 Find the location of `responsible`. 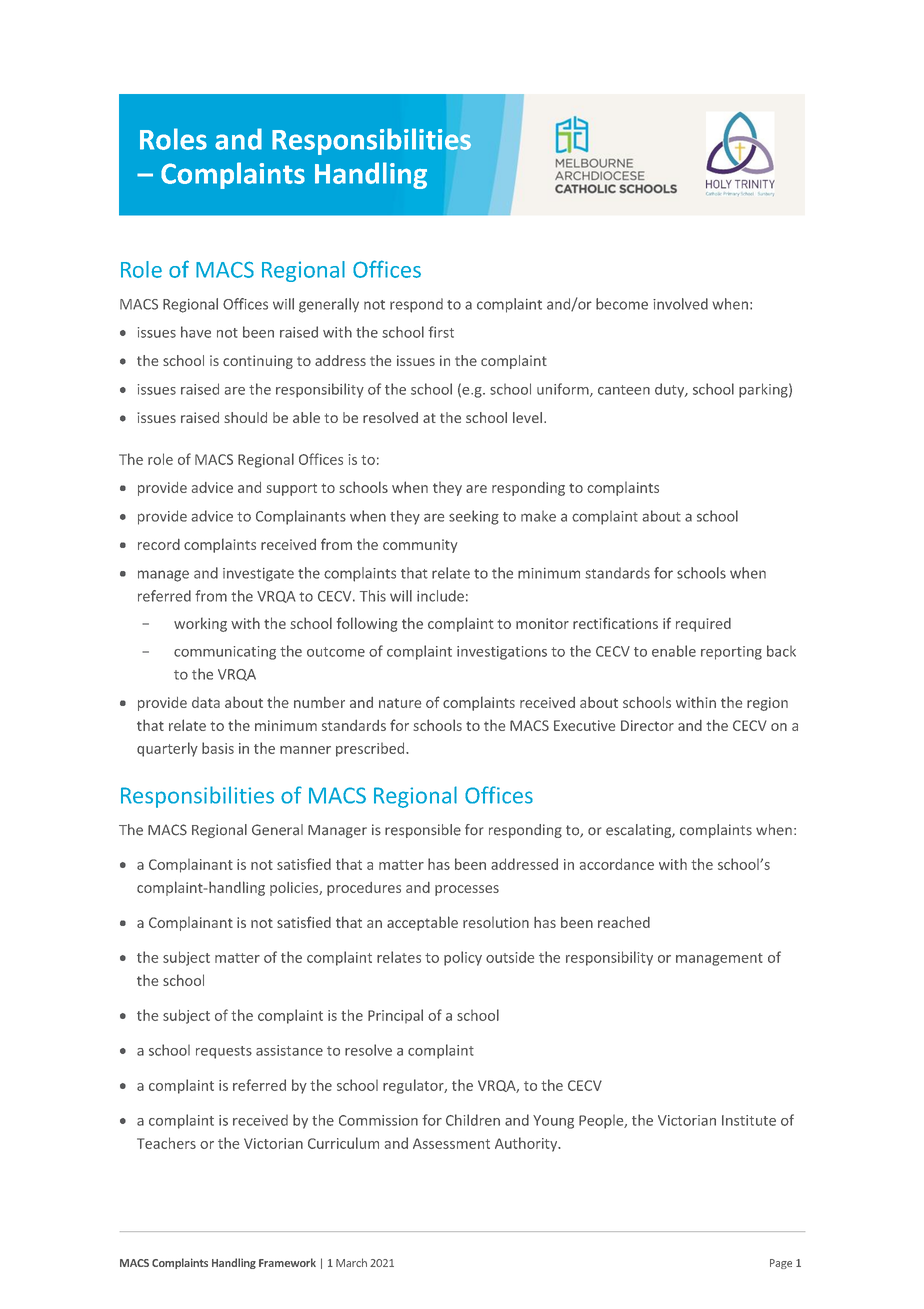

responsible is located at coordinates (423, 831).
